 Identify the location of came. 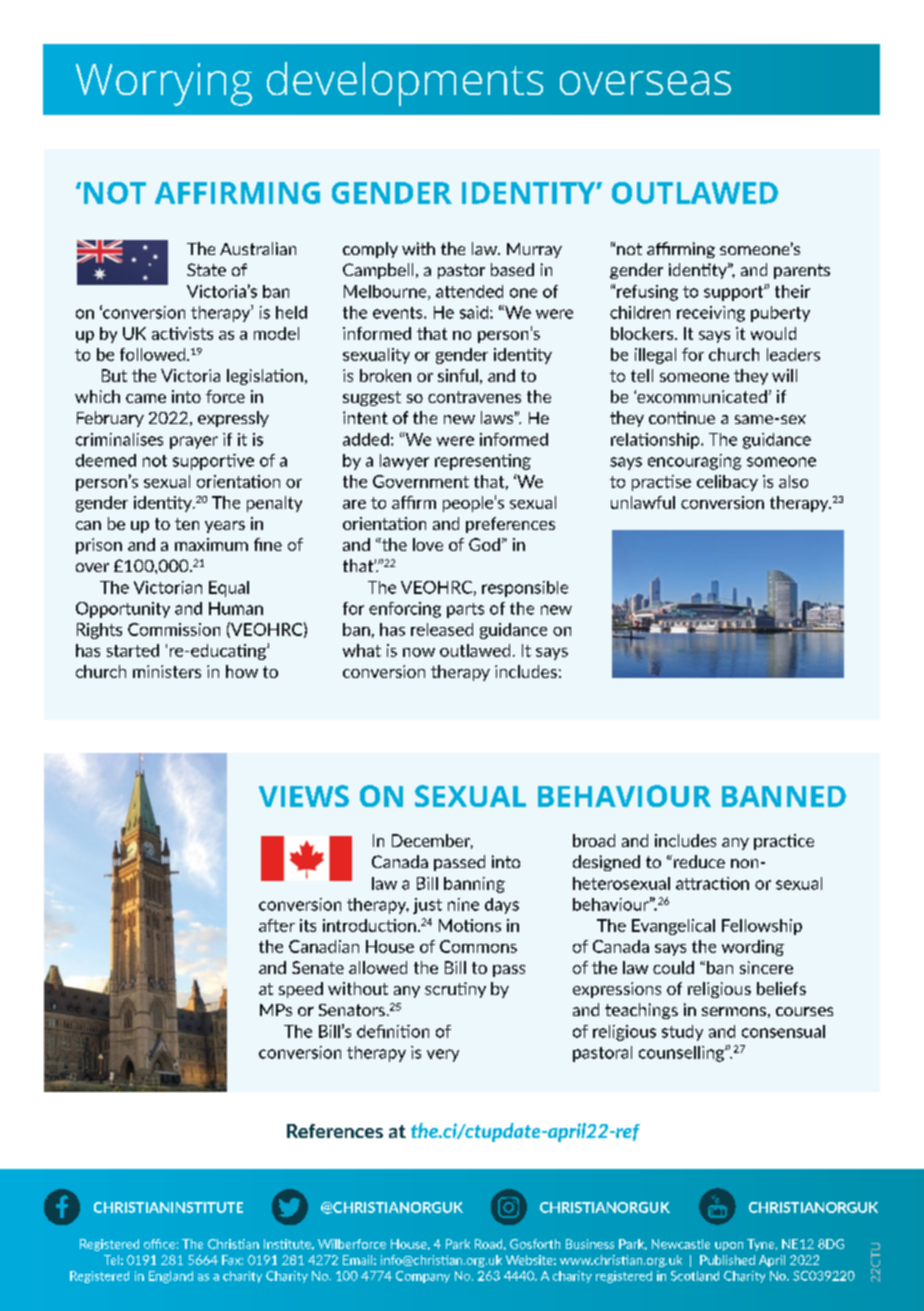
(146, 398).
